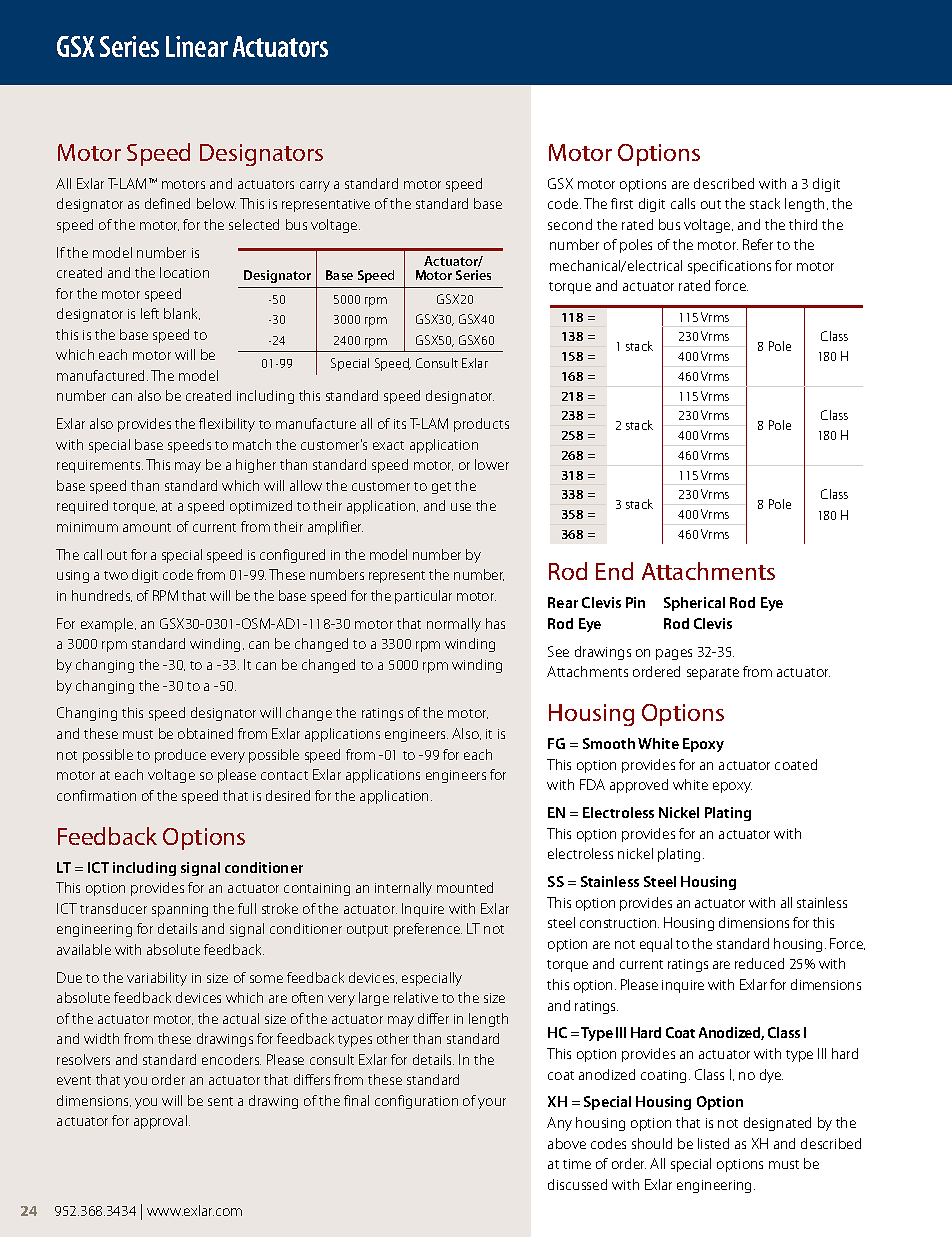 The image size is (952, 1237). What do you see at coordinates (713, 1143) in the screenshot?
I see `listed` at bounding box center [713, 1143].
